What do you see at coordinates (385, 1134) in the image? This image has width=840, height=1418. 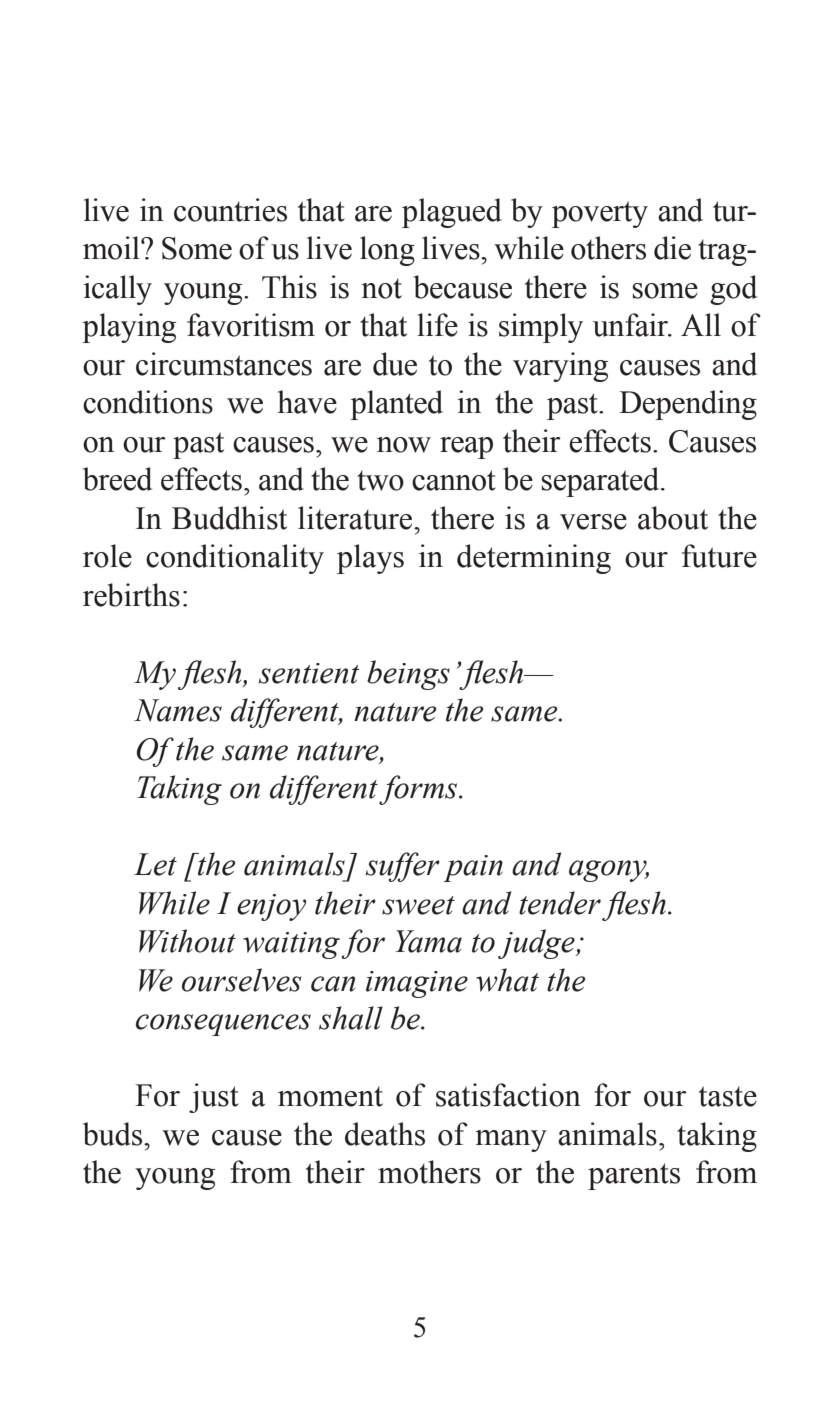 I see `deaths` at bounding box center [385, 1134].
